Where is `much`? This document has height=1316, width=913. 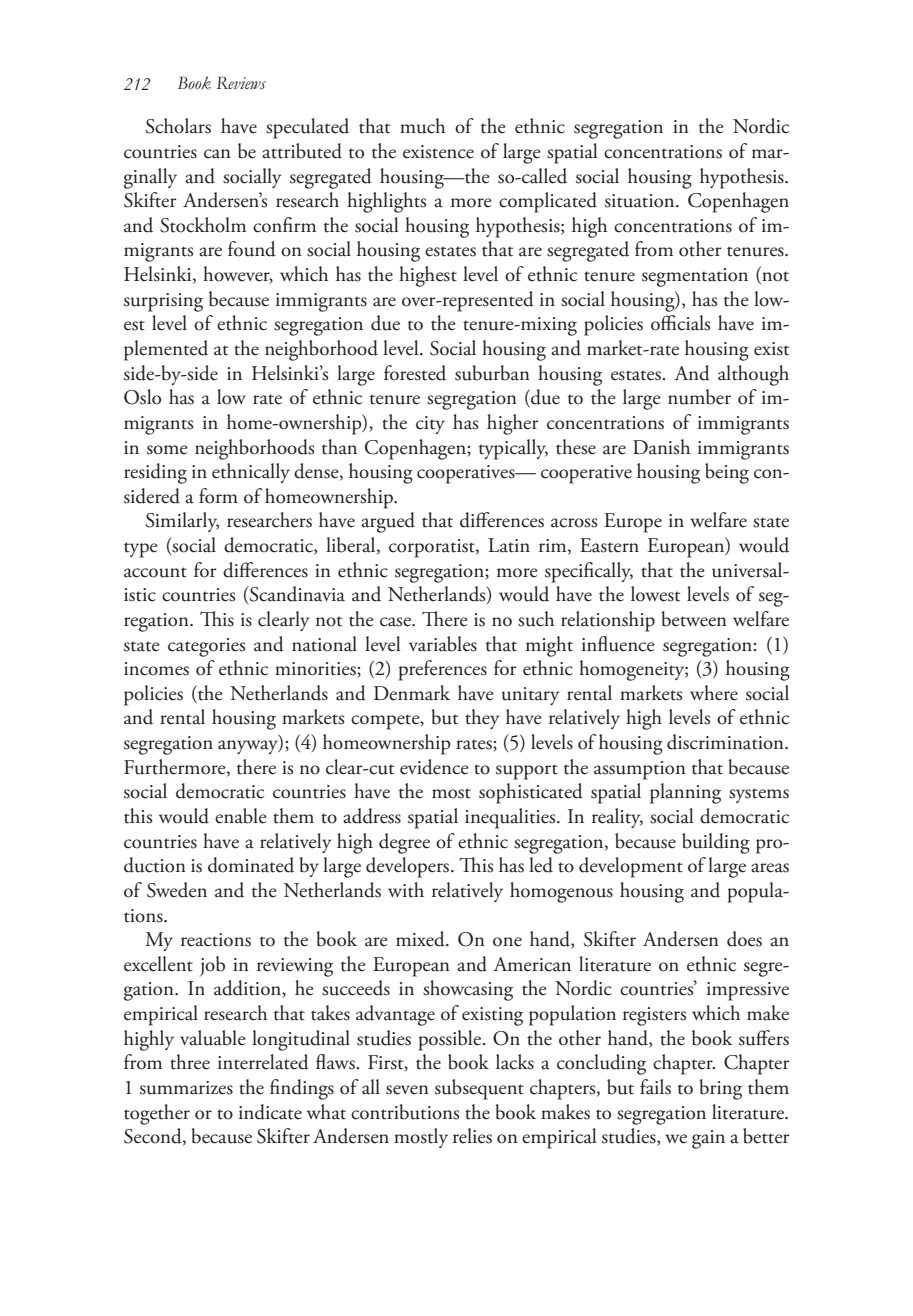
much is located at coordinates (422, 126).
